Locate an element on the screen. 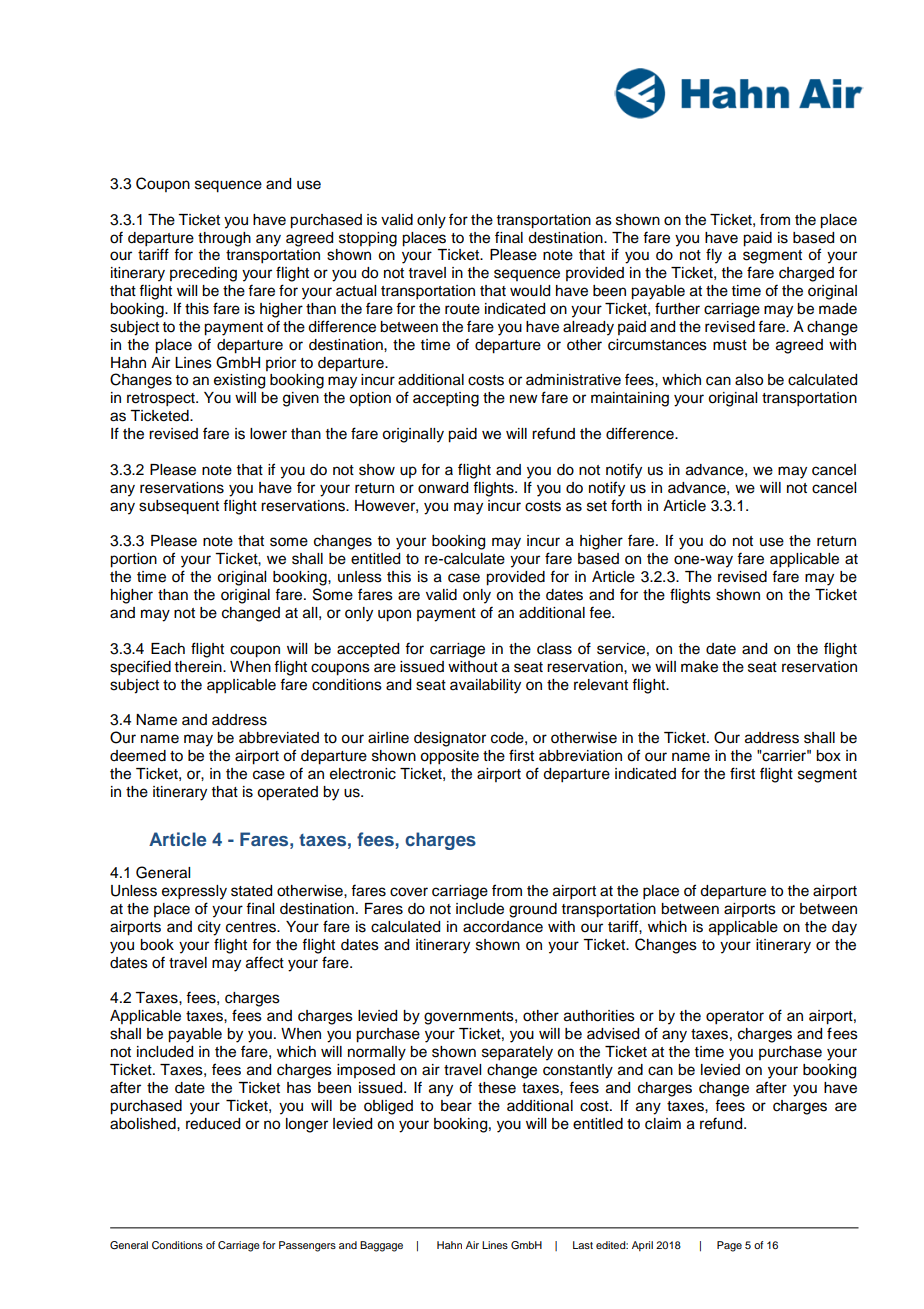 The height and width of the screenshot is (1309, 924). charged is located at coordinates (806, 274).
